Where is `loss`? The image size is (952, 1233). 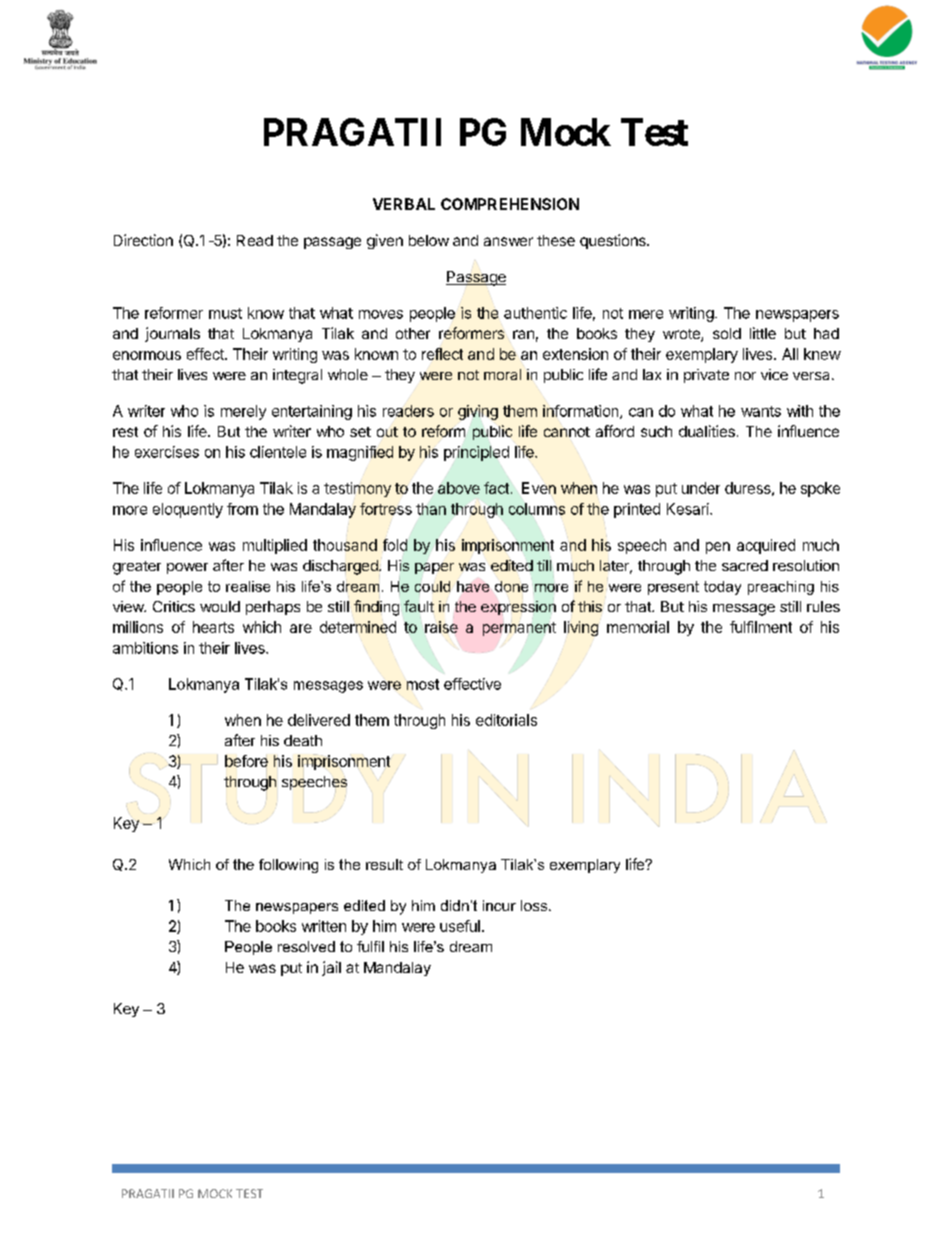 loss is located at coordinates (534, 905).
